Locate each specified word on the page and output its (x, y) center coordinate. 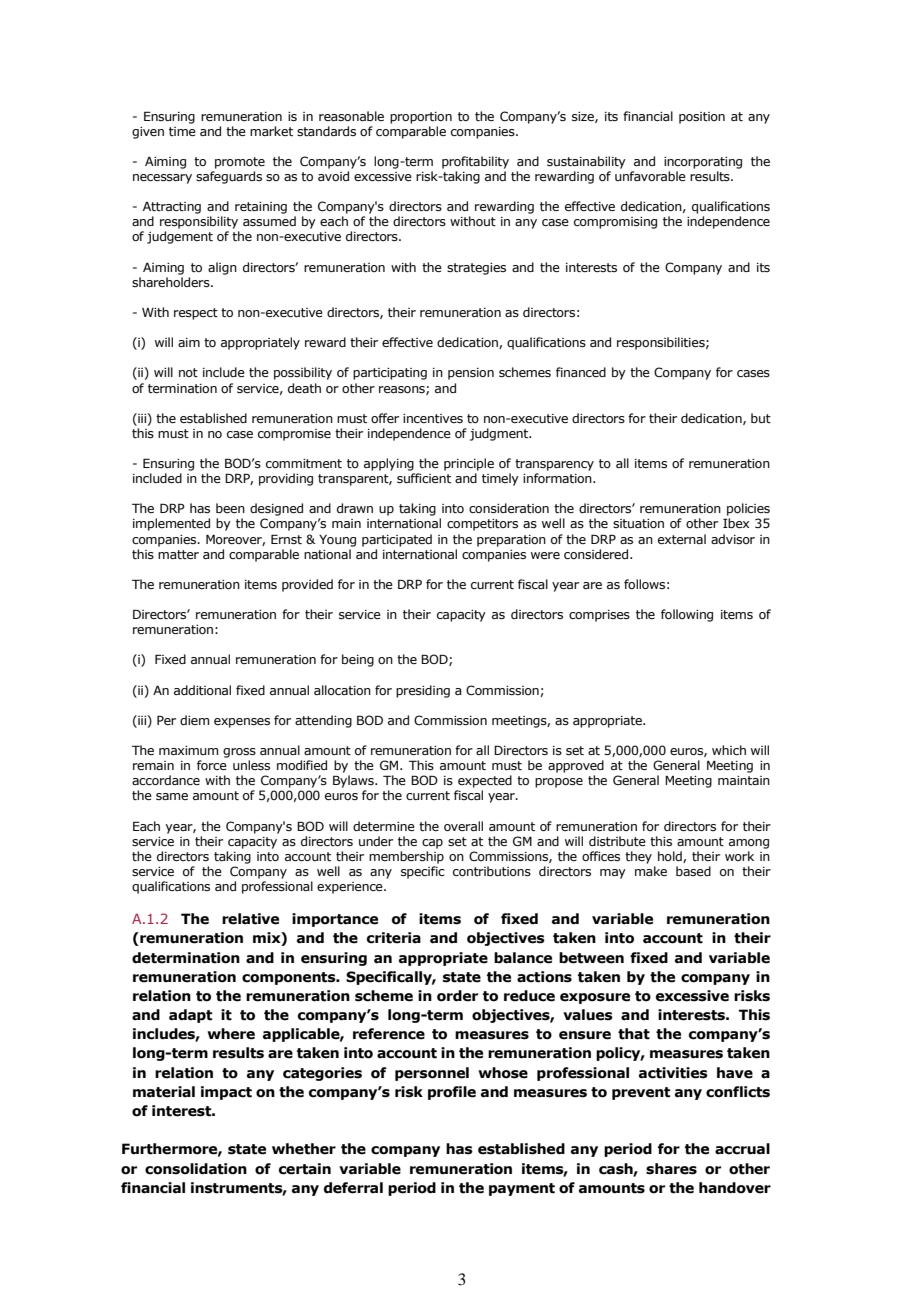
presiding (423, 691)
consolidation (196, 1169)
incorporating (703, 163)
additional (202, 690)
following (687, 615)
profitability (475, 162)
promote (240, 163)
